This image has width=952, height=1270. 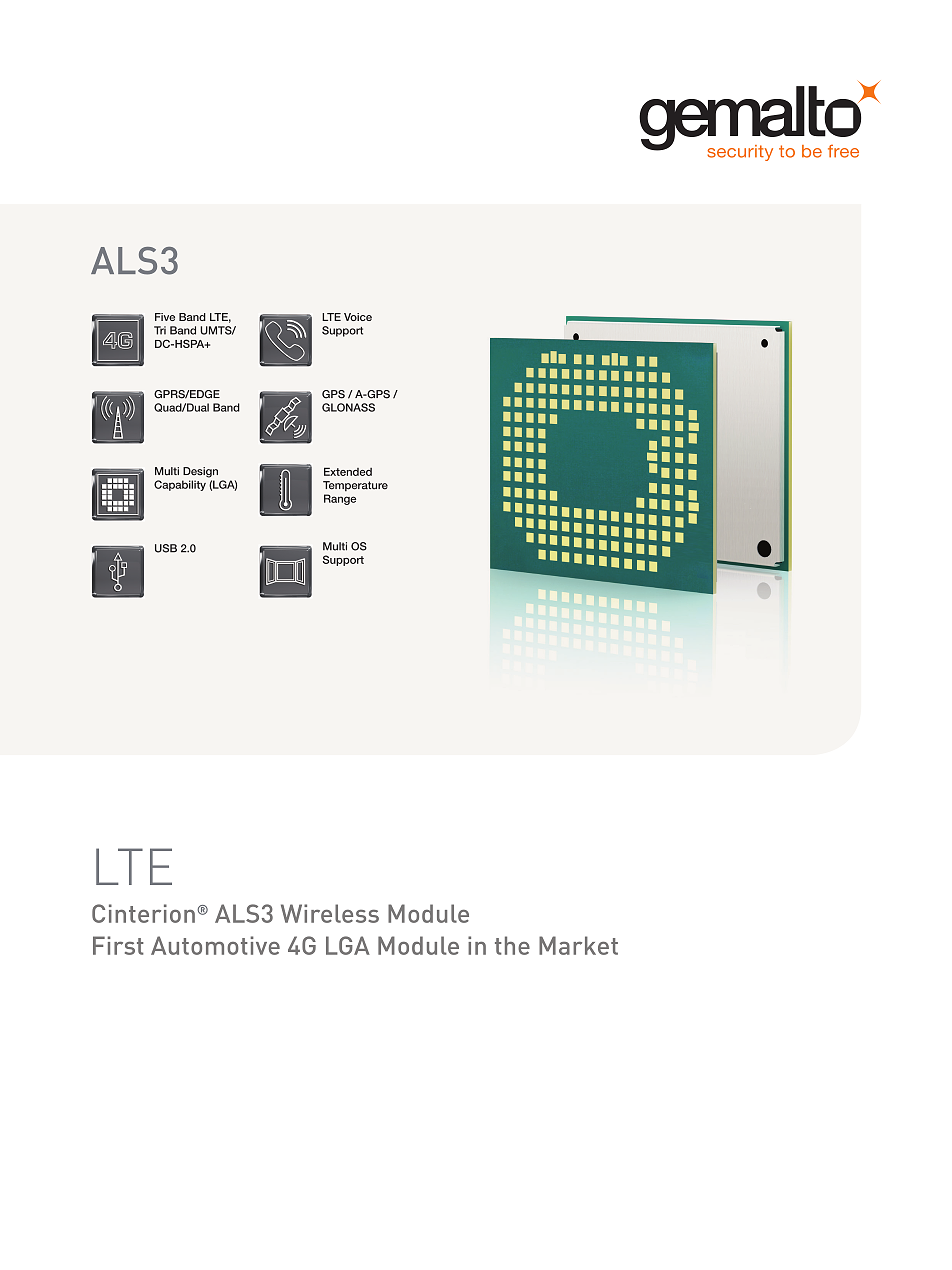 What do you see at coordinates (358, 317) in the image?
I see `Voice` at bounding box center [358, 317].
